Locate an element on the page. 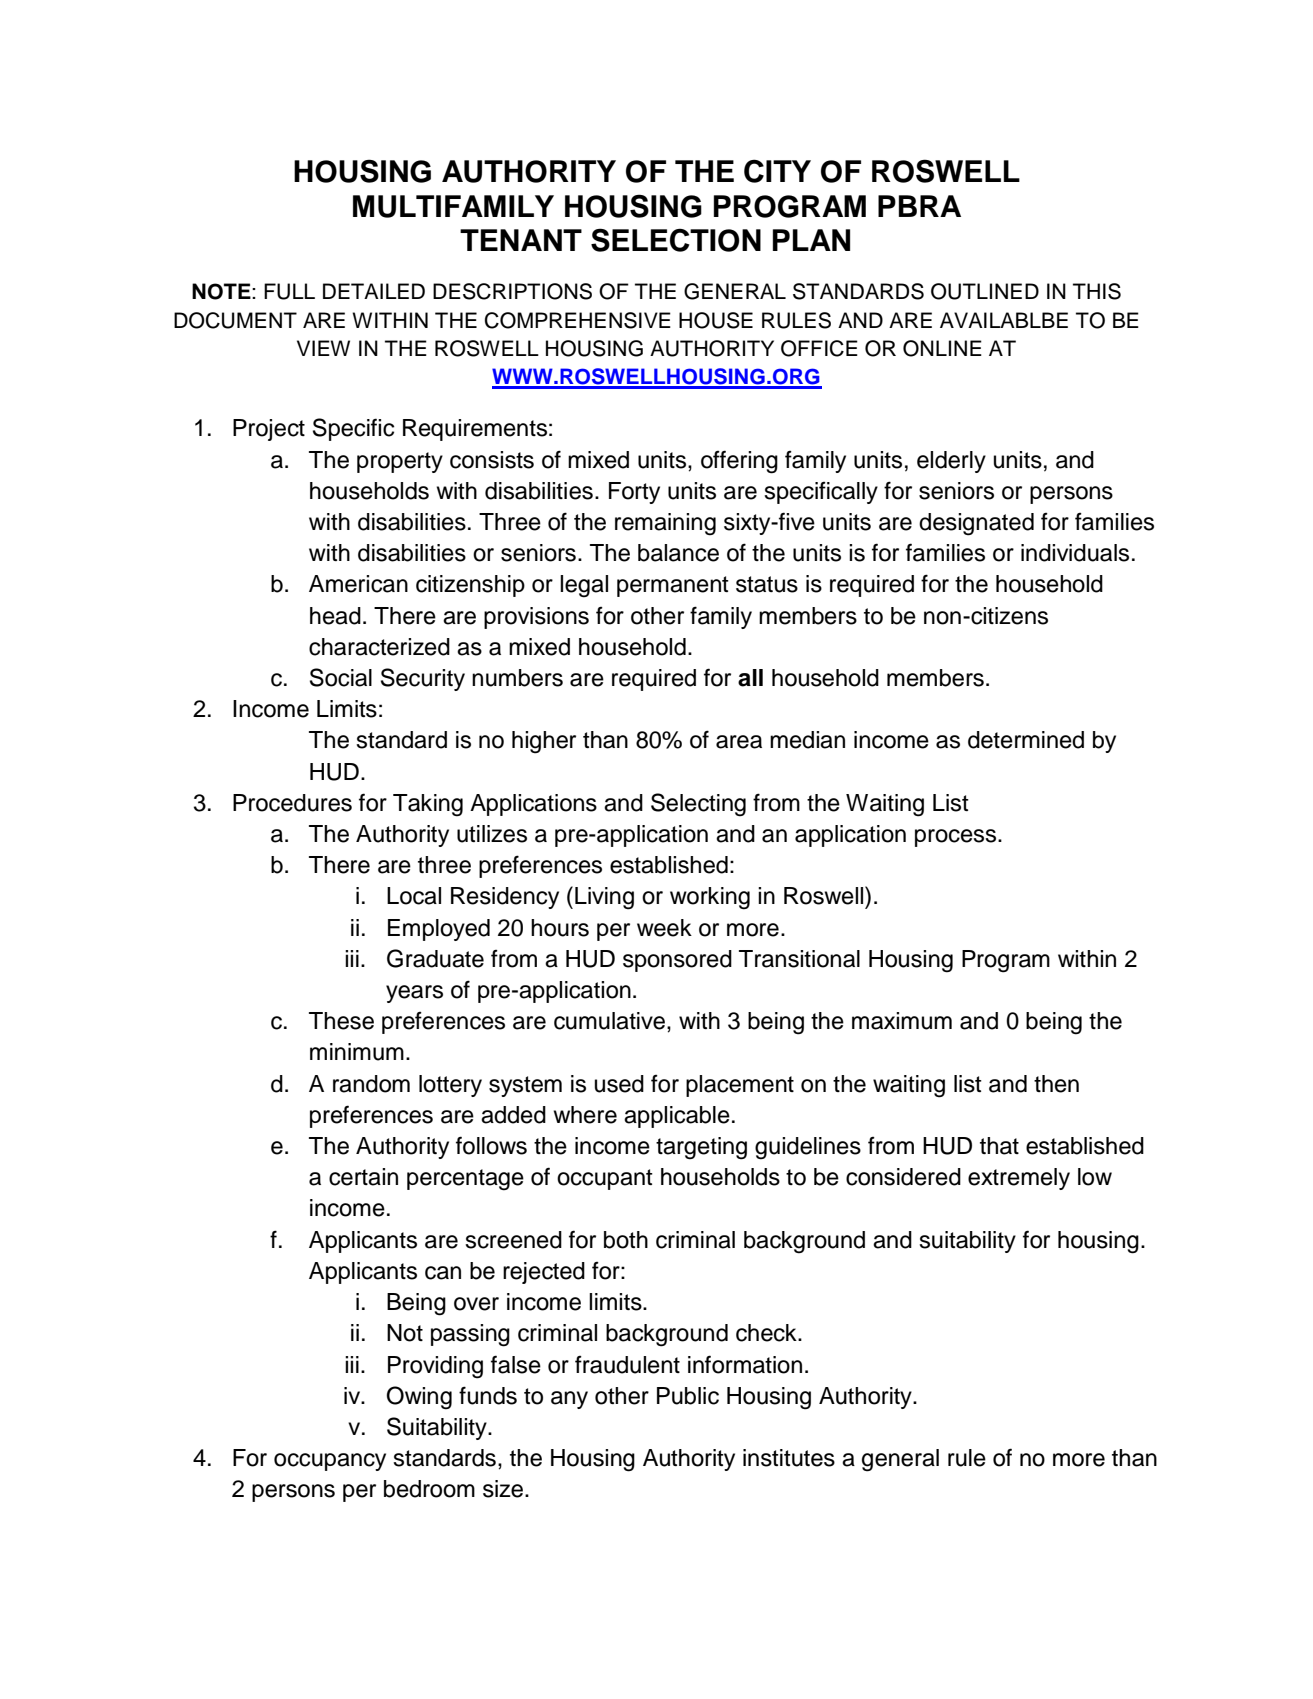 This image has width=1313, height=1699. Public is located at coordinates (688, 1396).
